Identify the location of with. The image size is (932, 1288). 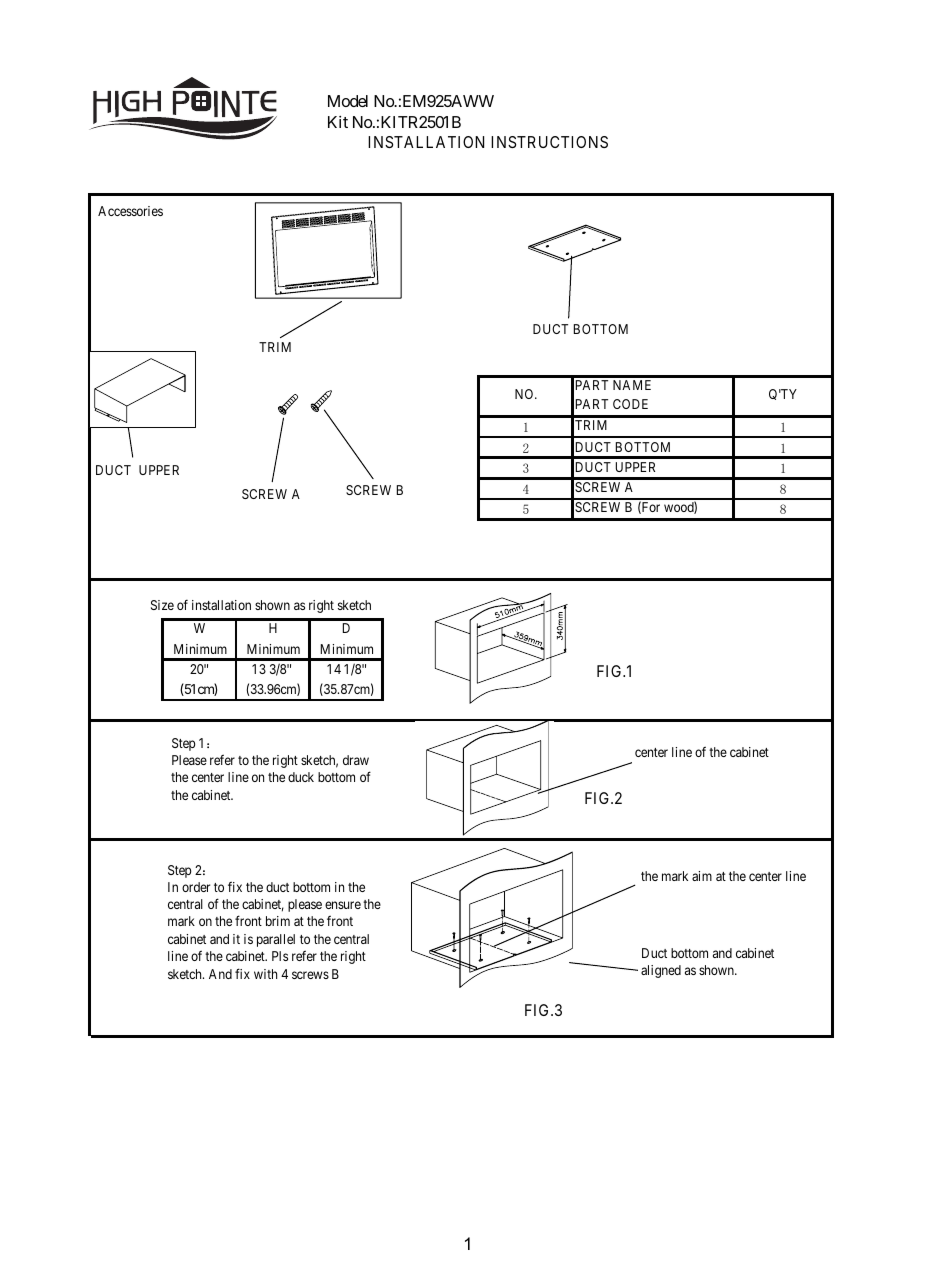
(265, 974).
